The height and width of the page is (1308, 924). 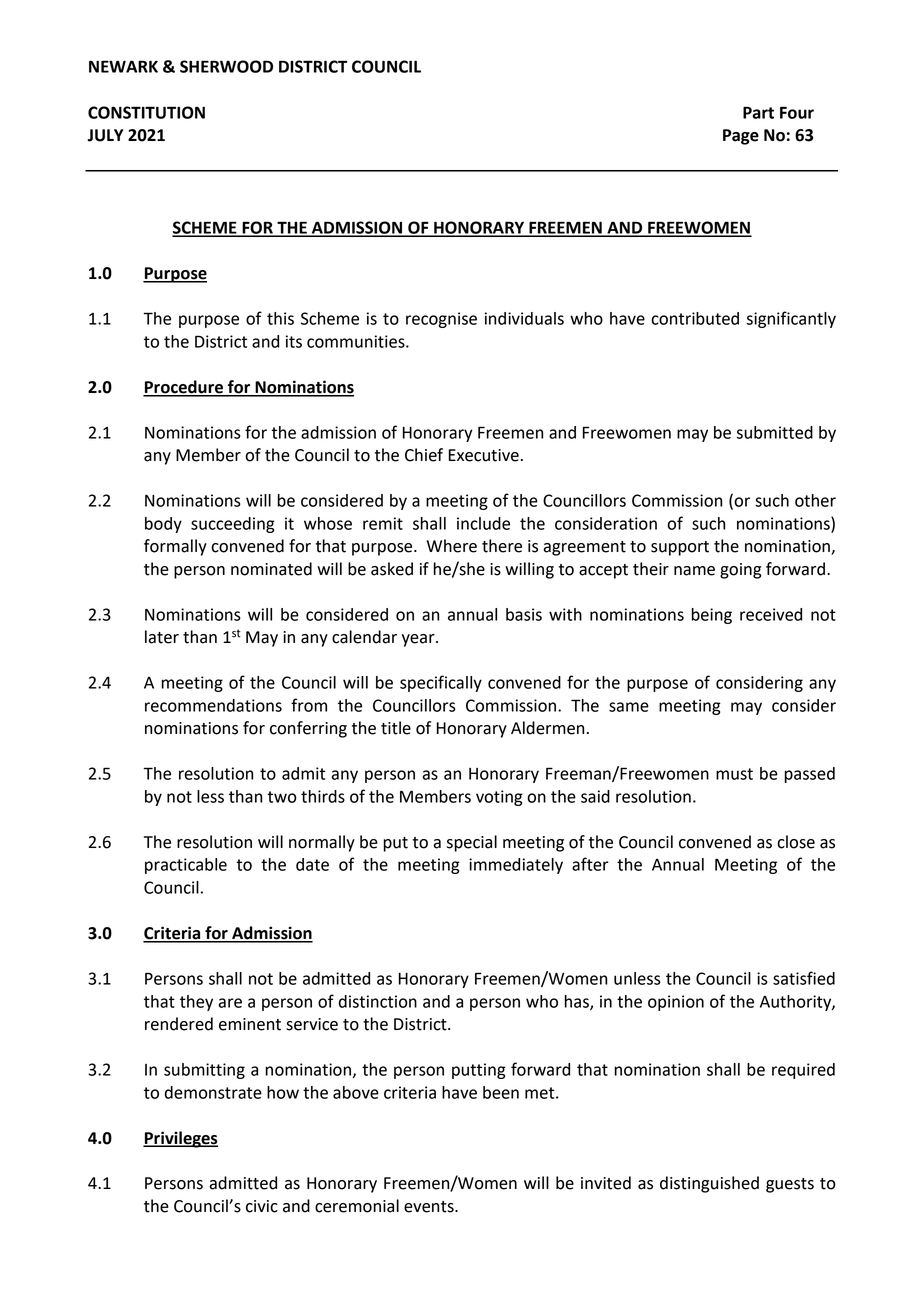 What do you see at coordinates (162, 637) in the page?
I see `later` at bounding box center [162, 637].
